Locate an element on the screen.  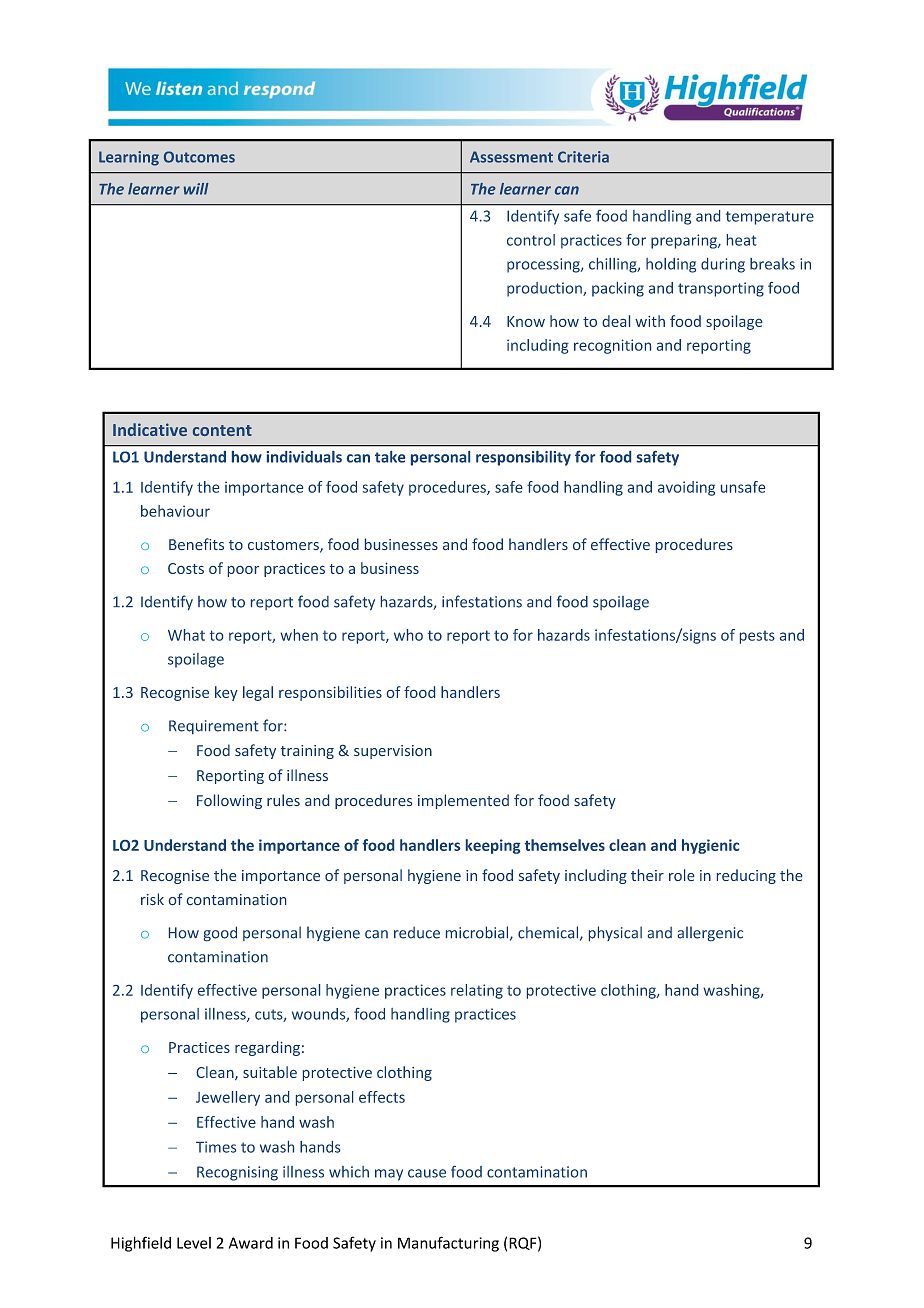
will is located at coordinates (196, 189).
